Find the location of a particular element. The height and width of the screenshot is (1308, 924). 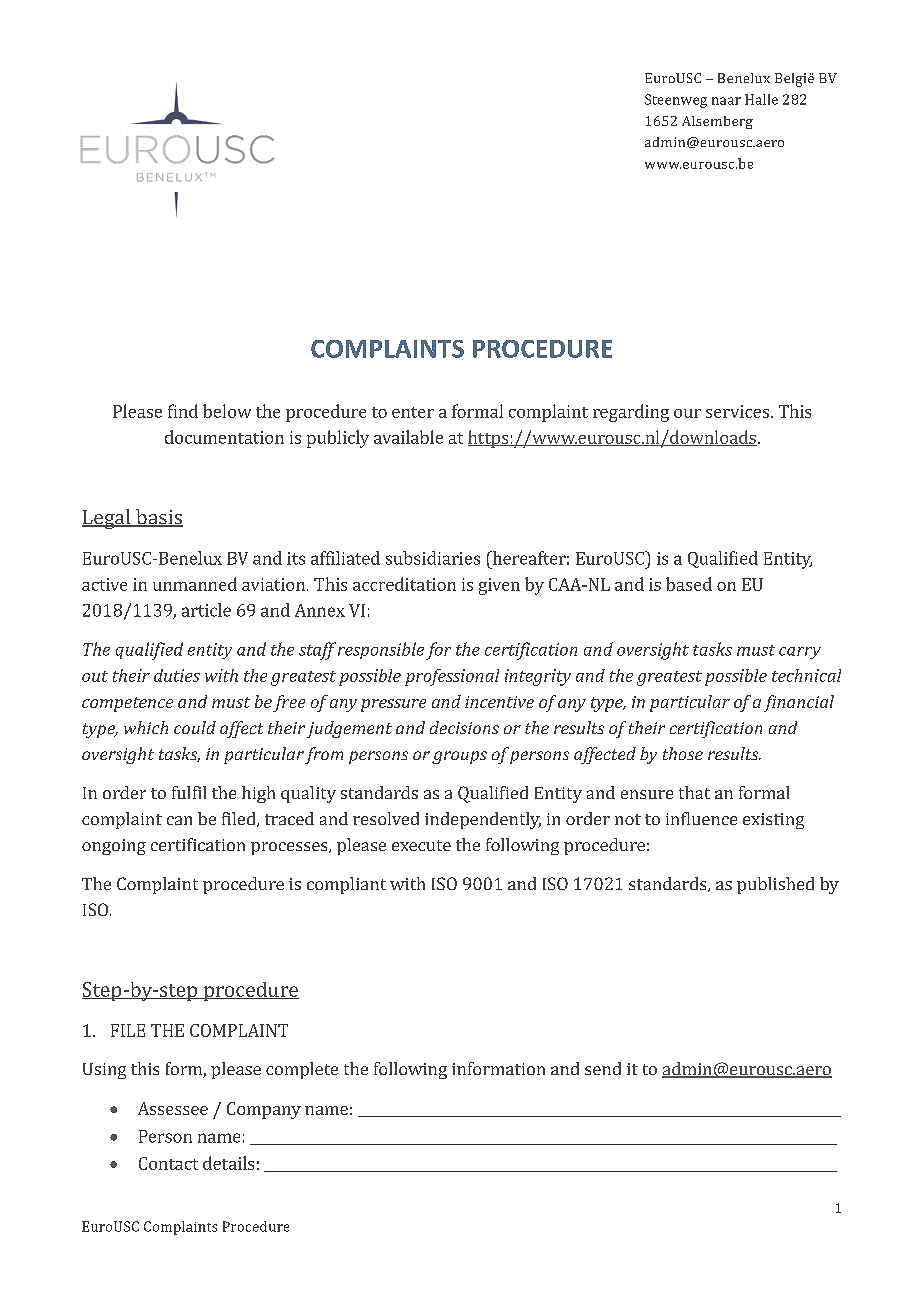

that is located at coordinates (694, 792).
